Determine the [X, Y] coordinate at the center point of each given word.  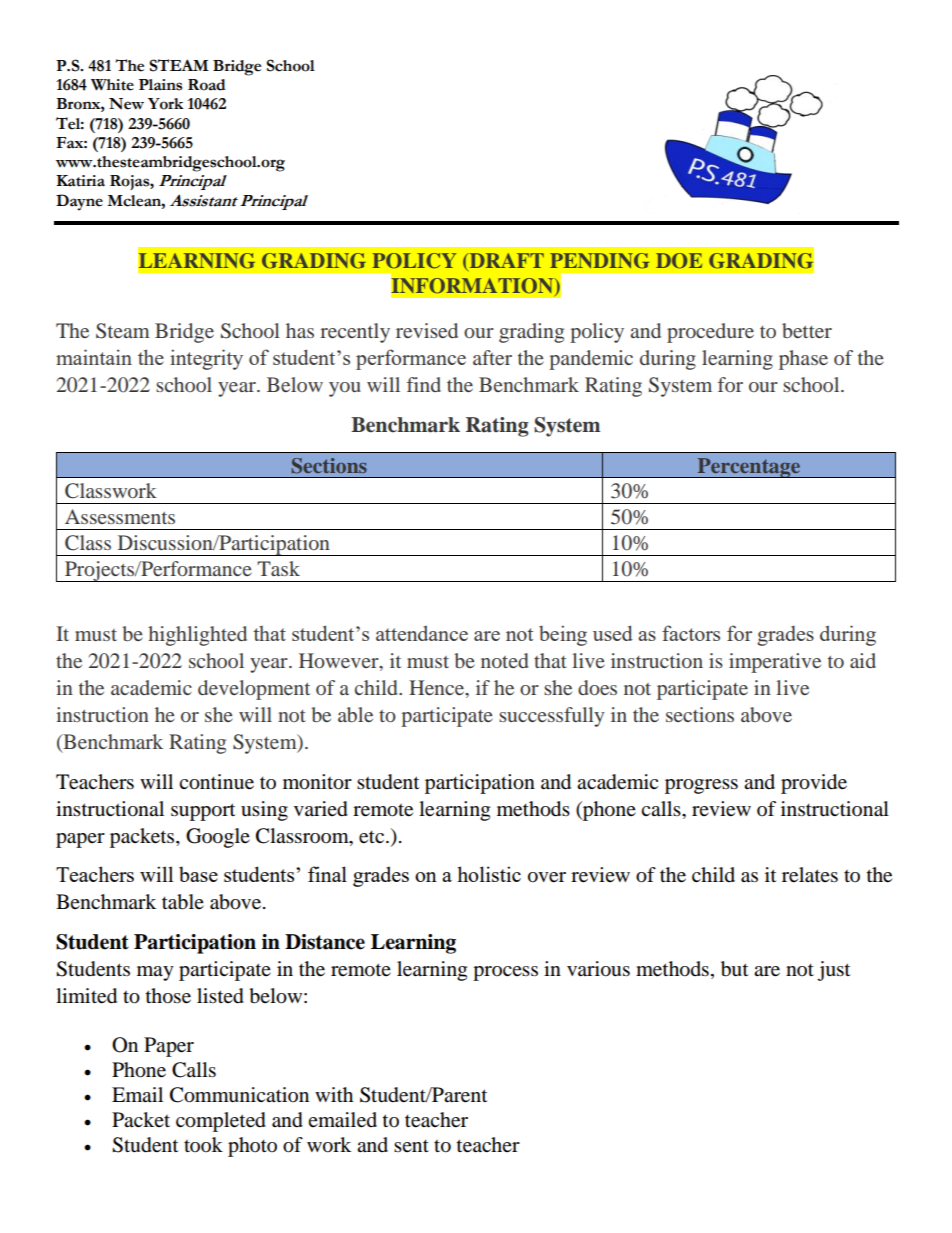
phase [803, 360]
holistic [489, 874]
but [734, 969]
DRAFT [505, 260]
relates [810, 875]
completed [221, 1122]
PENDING [600, 261]
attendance [422, 633]
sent [411, 1146]
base [198, 874]
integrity [206, 359]
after [492, 357]
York [166, 104]
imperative [775, 663]
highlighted [197, 636]
